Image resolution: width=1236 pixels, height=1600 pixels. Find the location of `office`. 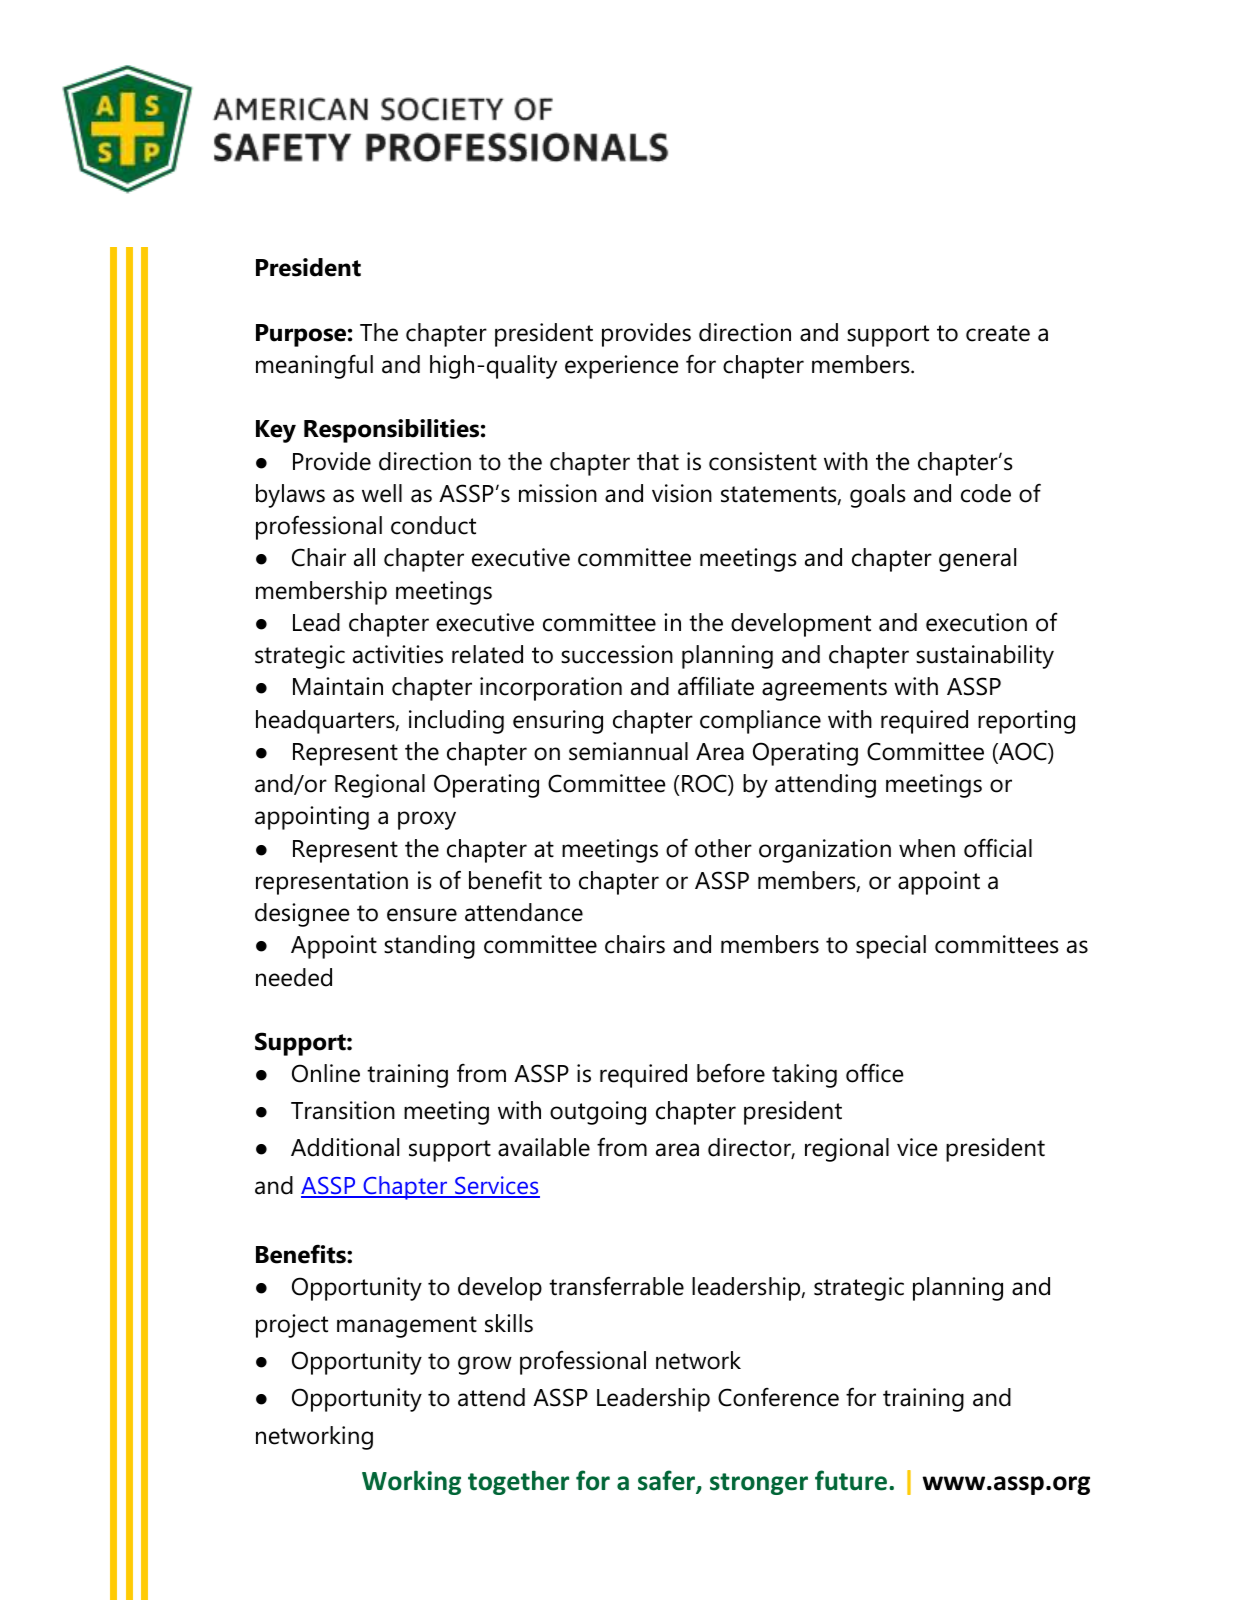

office is located at coordinates (875, 1073).
